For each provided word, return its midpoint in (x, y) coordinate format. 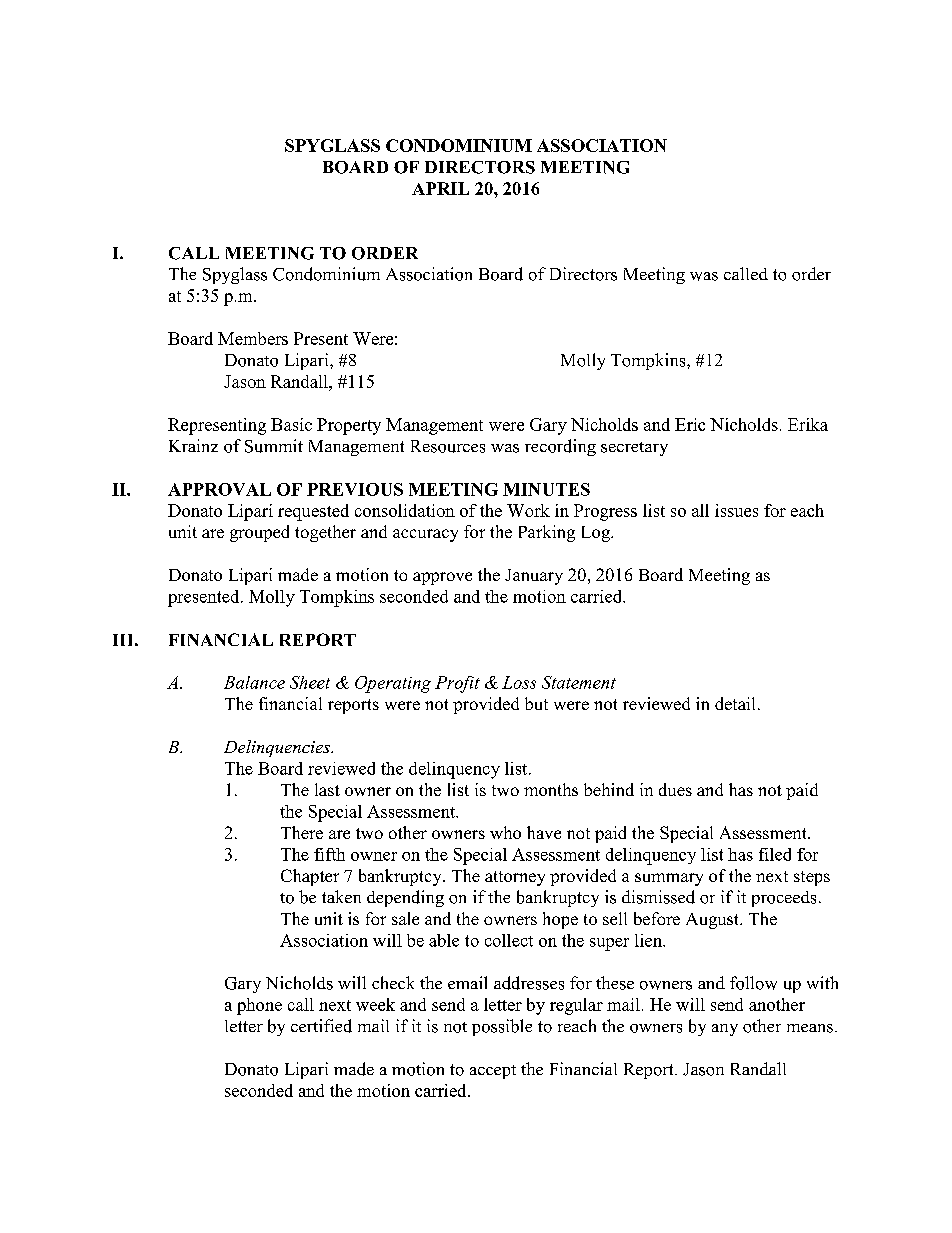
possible (502, 1027)
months (551, 789)
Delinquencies (278, 748)
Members (253, 338)
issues (736, 510)
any (725, 1030)
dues (675, 789)
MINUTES (546, 489)
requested (313, 512)
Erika (808, 424)
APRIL (440, 188)
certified (321, 1026)
